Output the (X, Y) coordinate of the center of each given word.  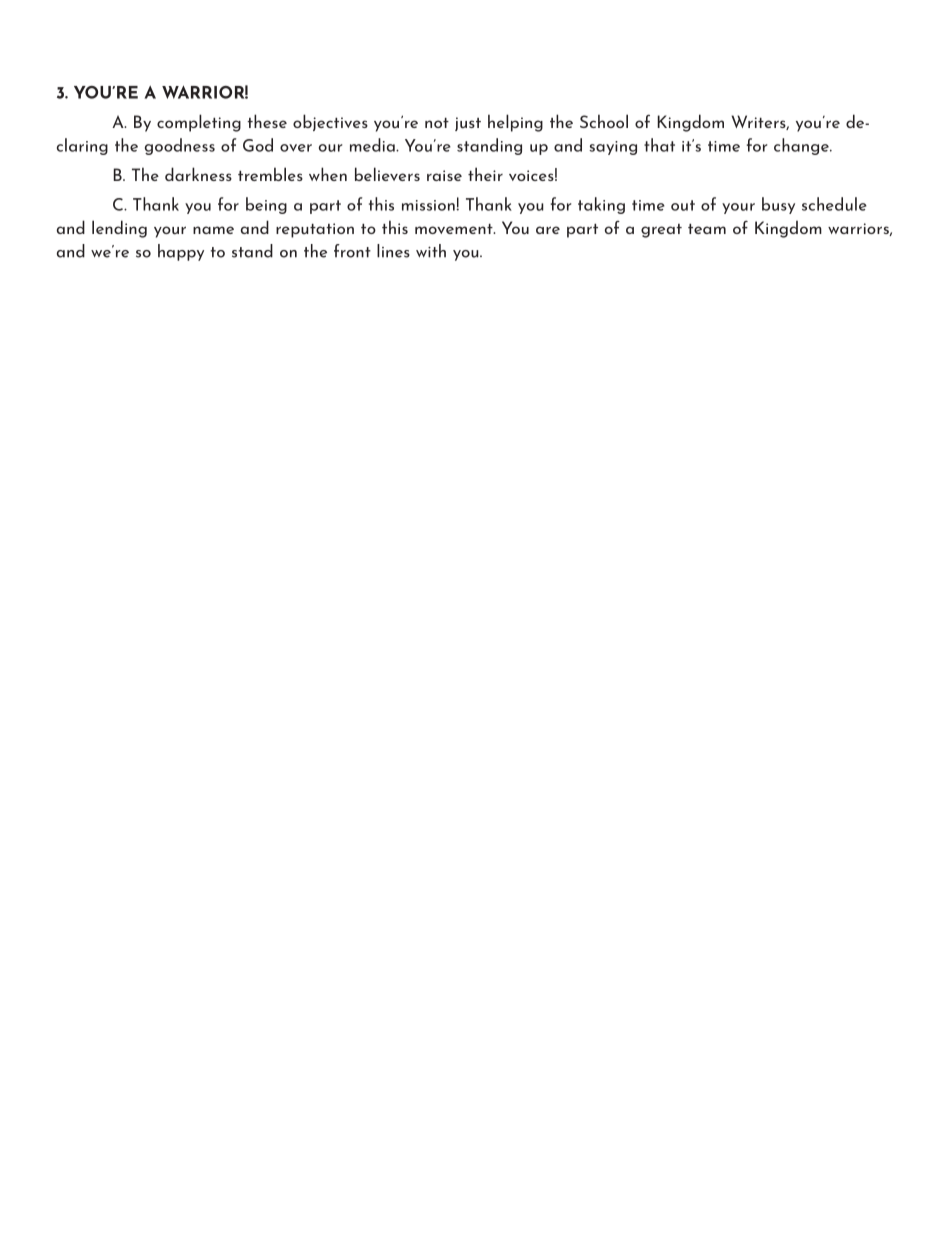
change (802, 146)
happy (181, 252)
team (707, 229)
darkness (198, 174)
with (431, 251)
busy (778, 205)
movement (455, 229)
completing (199, 123)
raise (444, 175)
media (373, 145)
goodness (180, 146)
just (468, 124)
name (213, 230)
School (604, 121)
